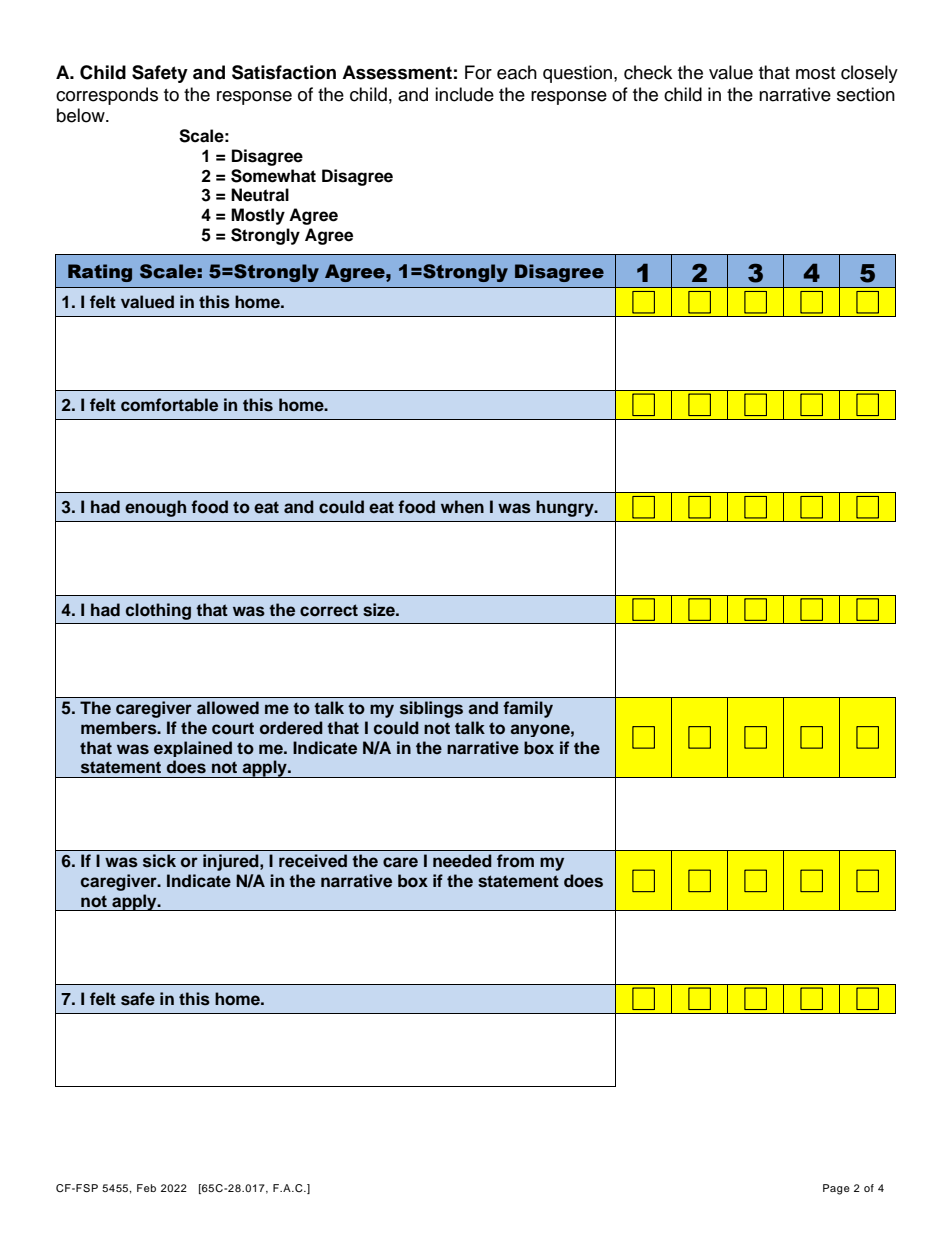 The image size is (952, 1233). What do you see at coordinates (159, 861) in the screenshot?
I see `sick` at bounding box center [159, 861].
